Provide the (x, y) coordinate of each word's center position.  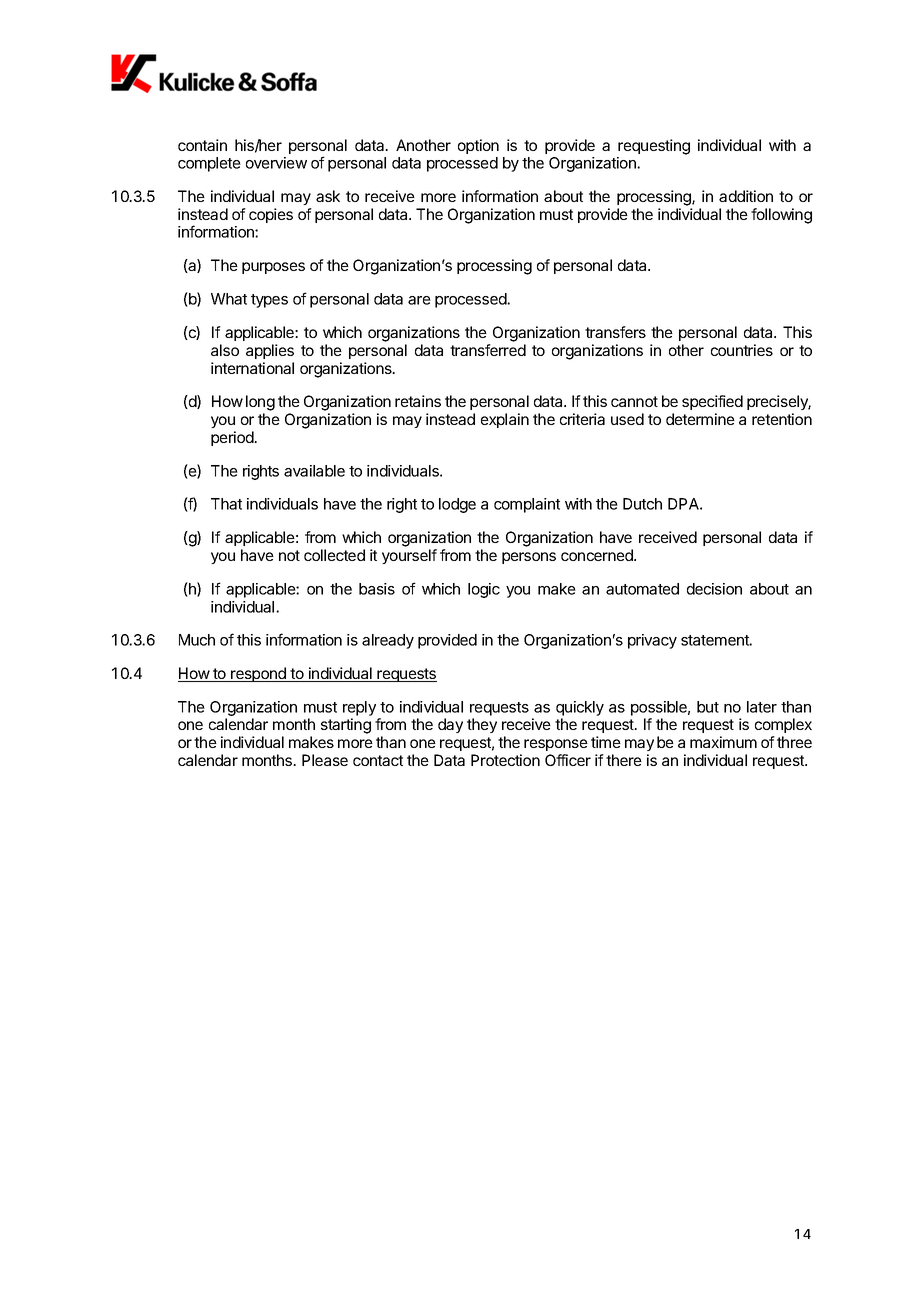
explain (505, 420)
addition (746, 196)
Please (325, 760)
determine (700, 419)
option (478, 146)
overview (276, 163)
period (233, 438)
